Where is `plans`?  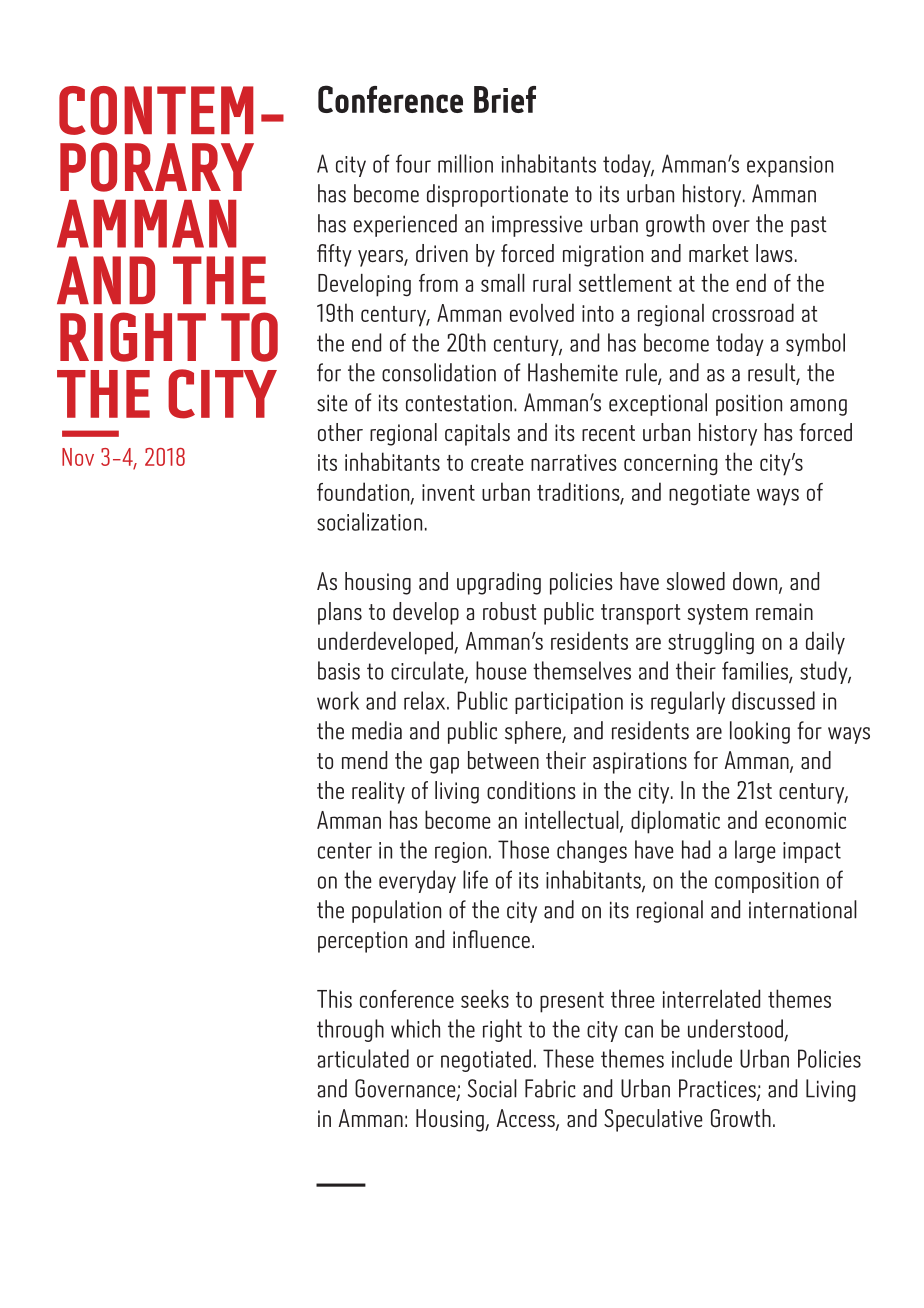 plans is located at coordinates (340, 613).
